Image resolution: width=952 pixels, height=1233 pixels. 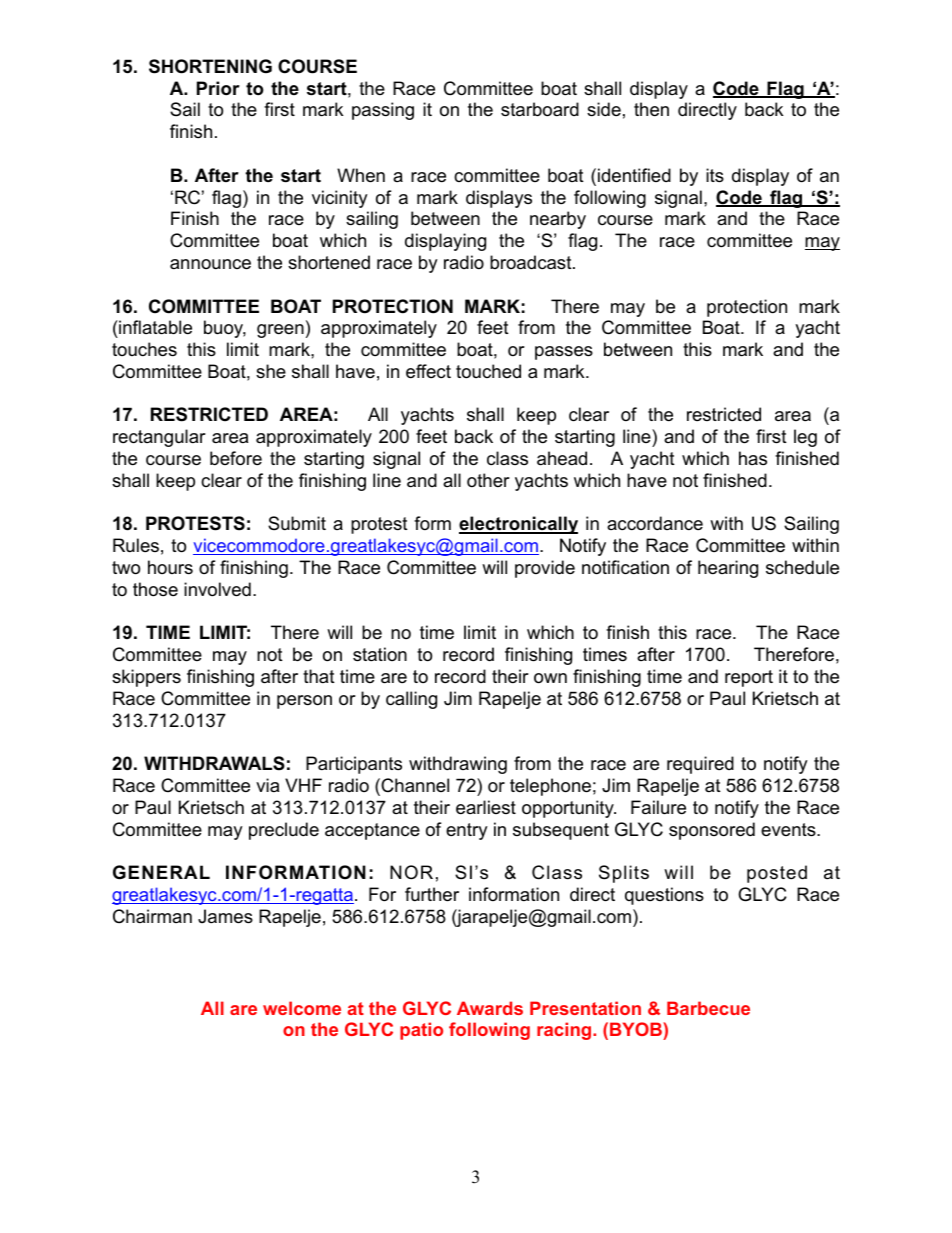 What do you see at coordinates (651, 109) in the page?
I see `then` at bounding box center [651, 109].
